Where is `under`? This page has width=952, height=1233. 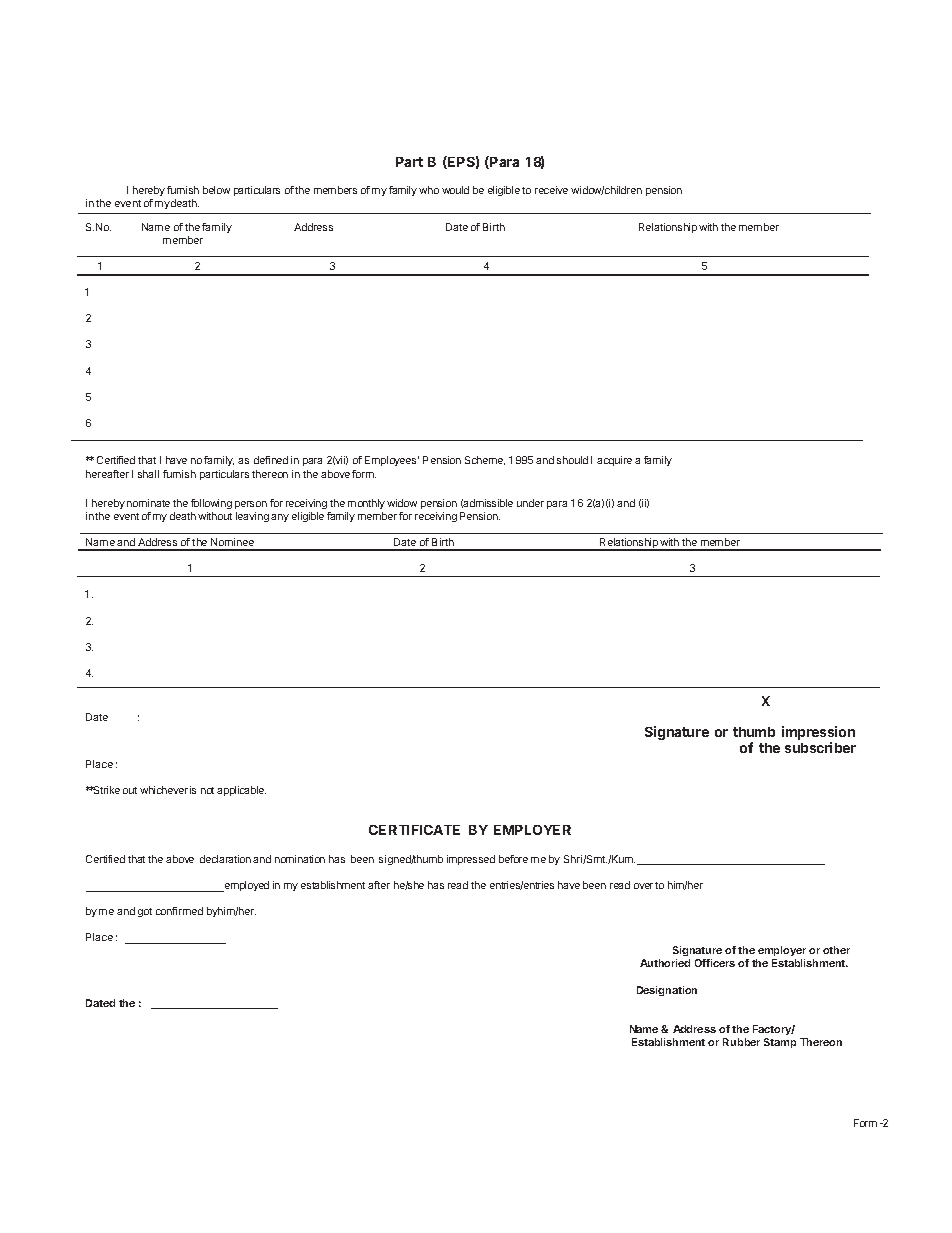
under is located at coordinates (530, 503).
